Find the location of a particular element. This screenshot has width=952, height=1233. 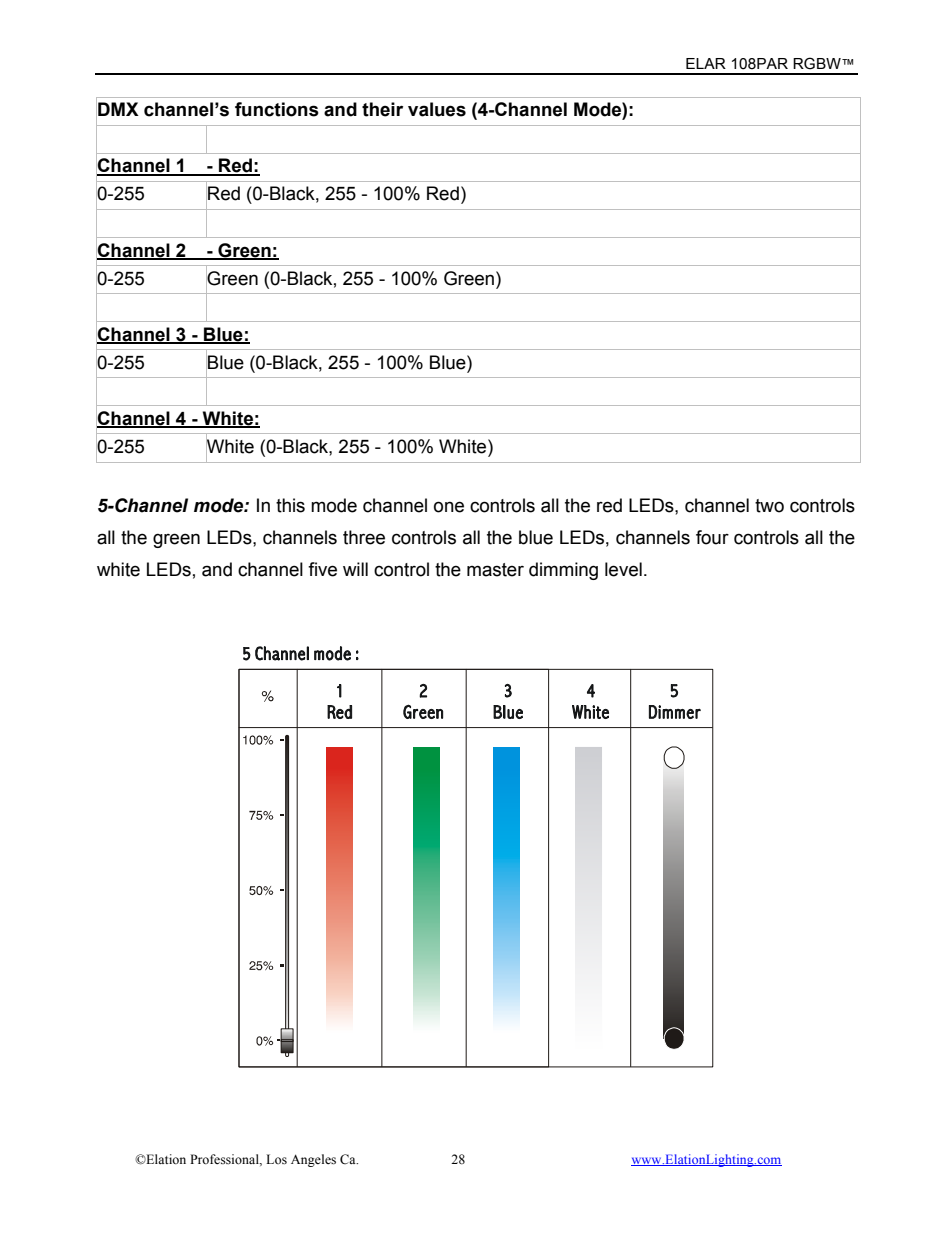

Los is located at coordinates (276, 1159).
